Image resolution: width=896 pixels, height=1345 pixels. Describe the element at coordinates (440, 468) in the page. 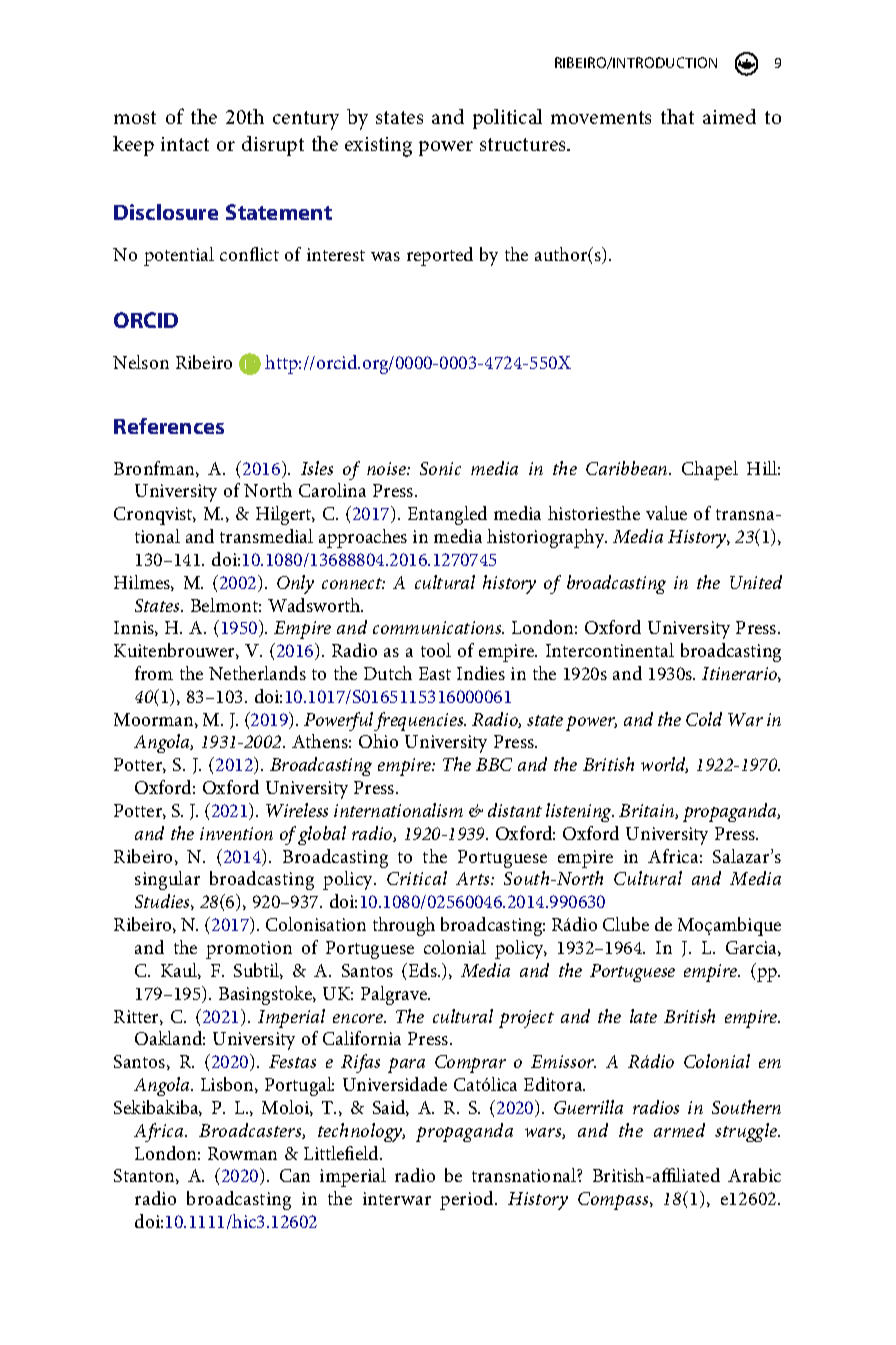

I see `Sonic` at that location.
